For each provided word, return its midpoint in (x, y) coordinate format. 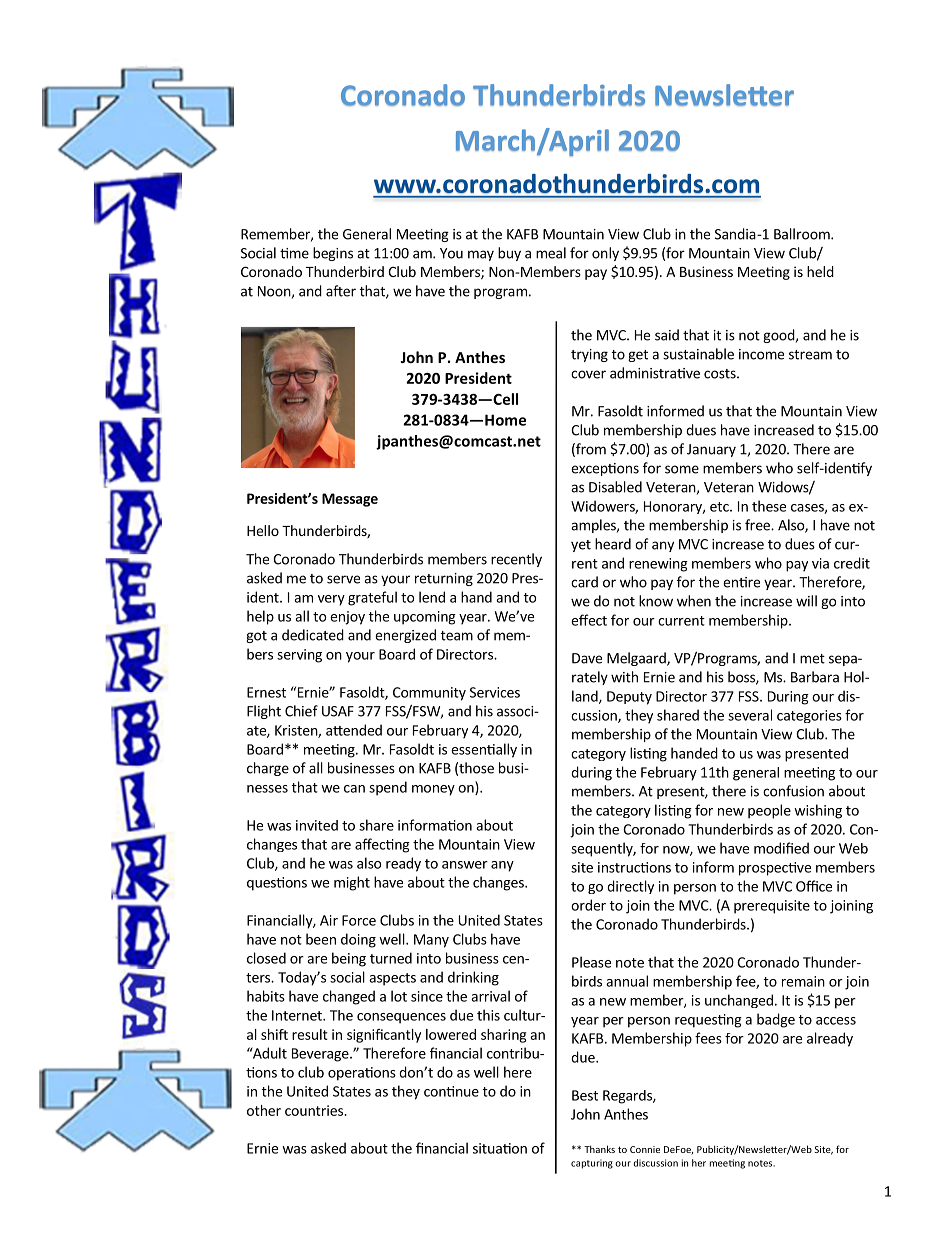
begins (333, 254)
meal (551, 253)
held (820, 271)
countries (315, 1110)
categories (809, 716)
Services (495, 692)
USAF (338, 711)
